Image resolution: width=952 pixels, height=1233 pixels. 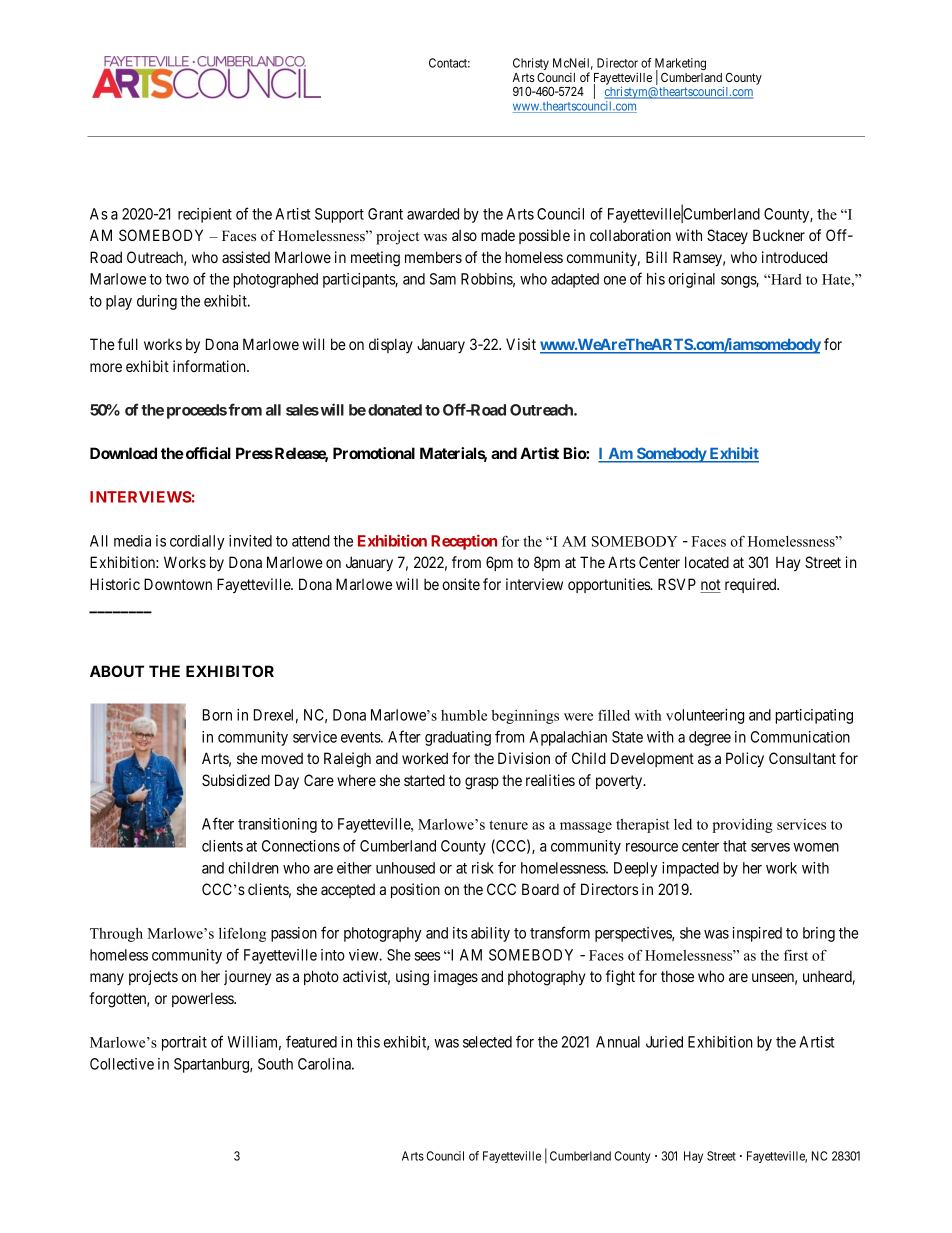 I want to click on awarded, so click(x=433, y=214).
